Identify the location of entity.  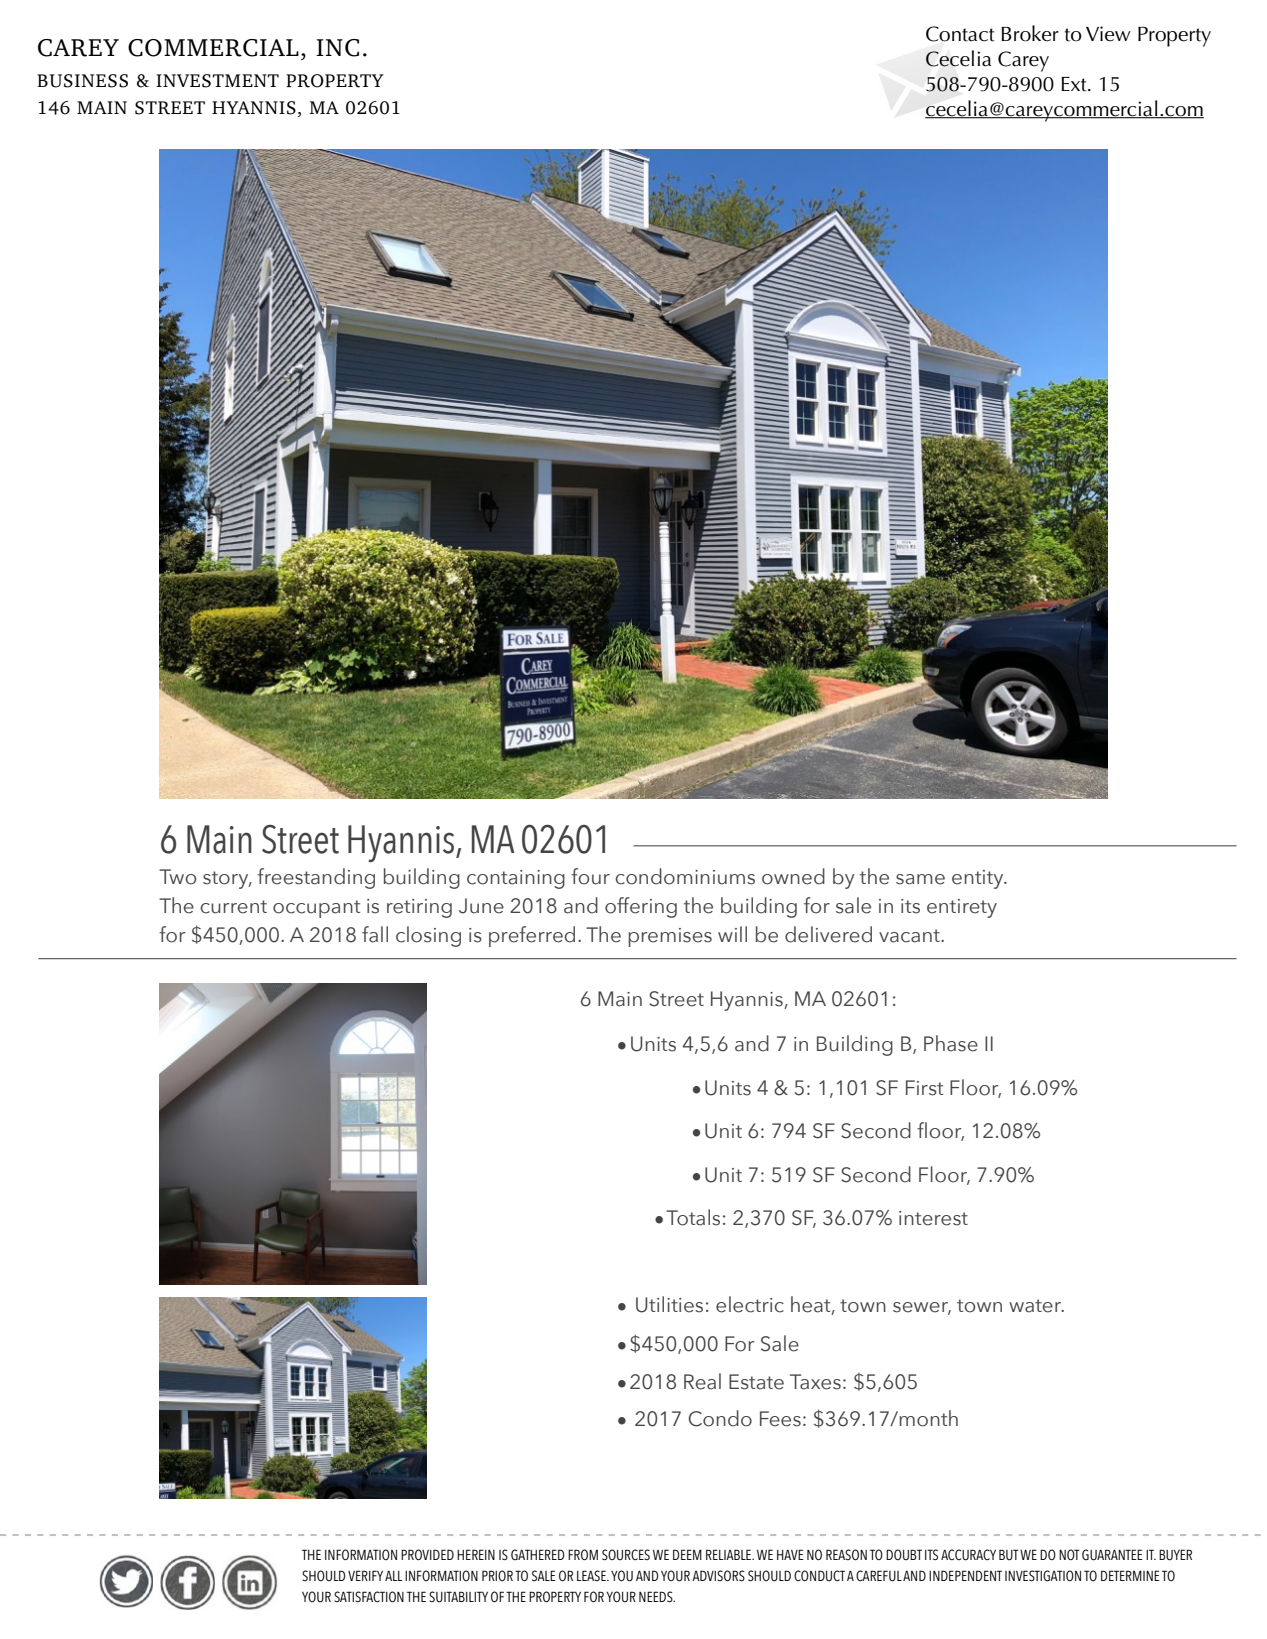
(979, 879).
